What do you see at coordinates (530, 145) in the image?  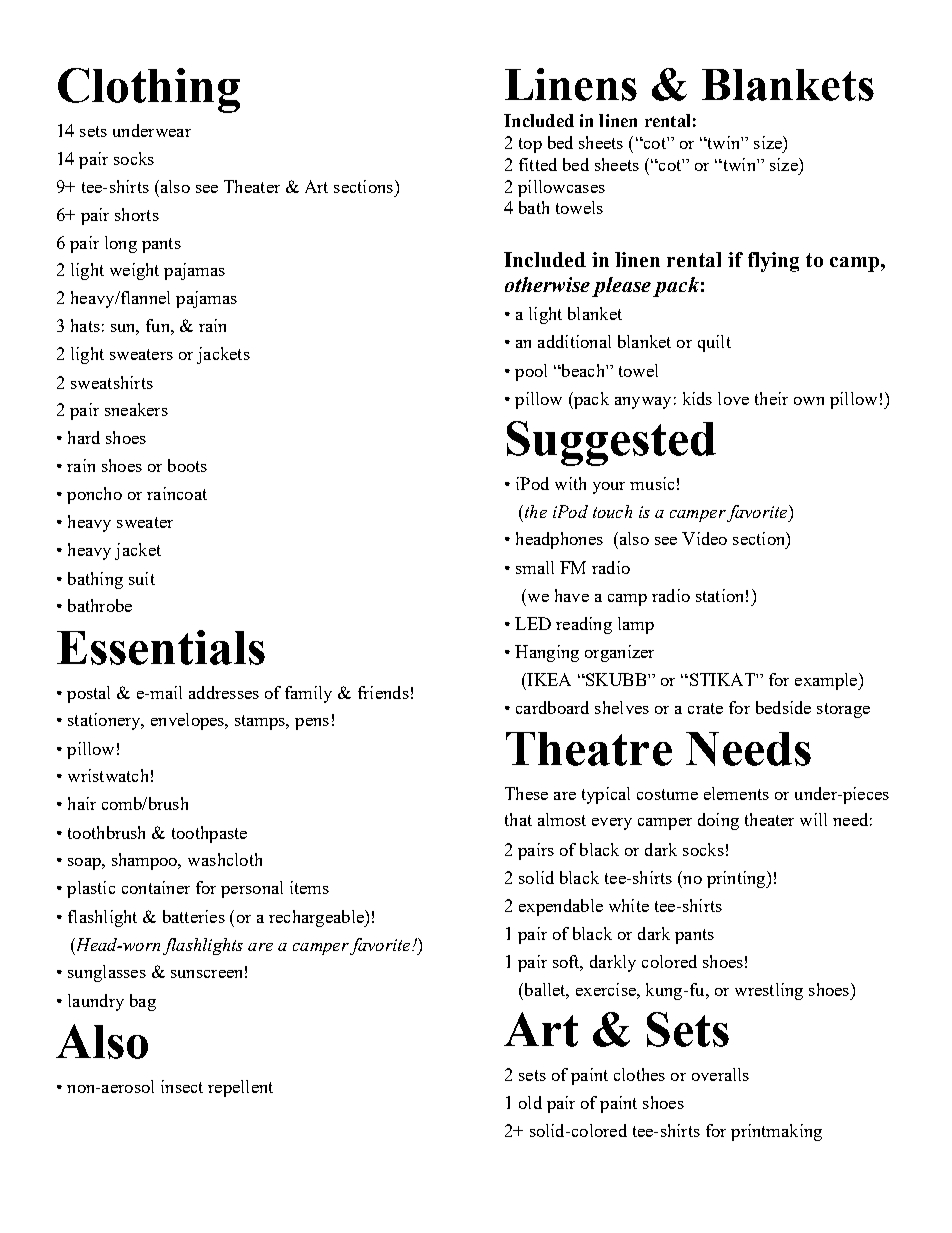 I see `top` at bounding box center [530, 145].
